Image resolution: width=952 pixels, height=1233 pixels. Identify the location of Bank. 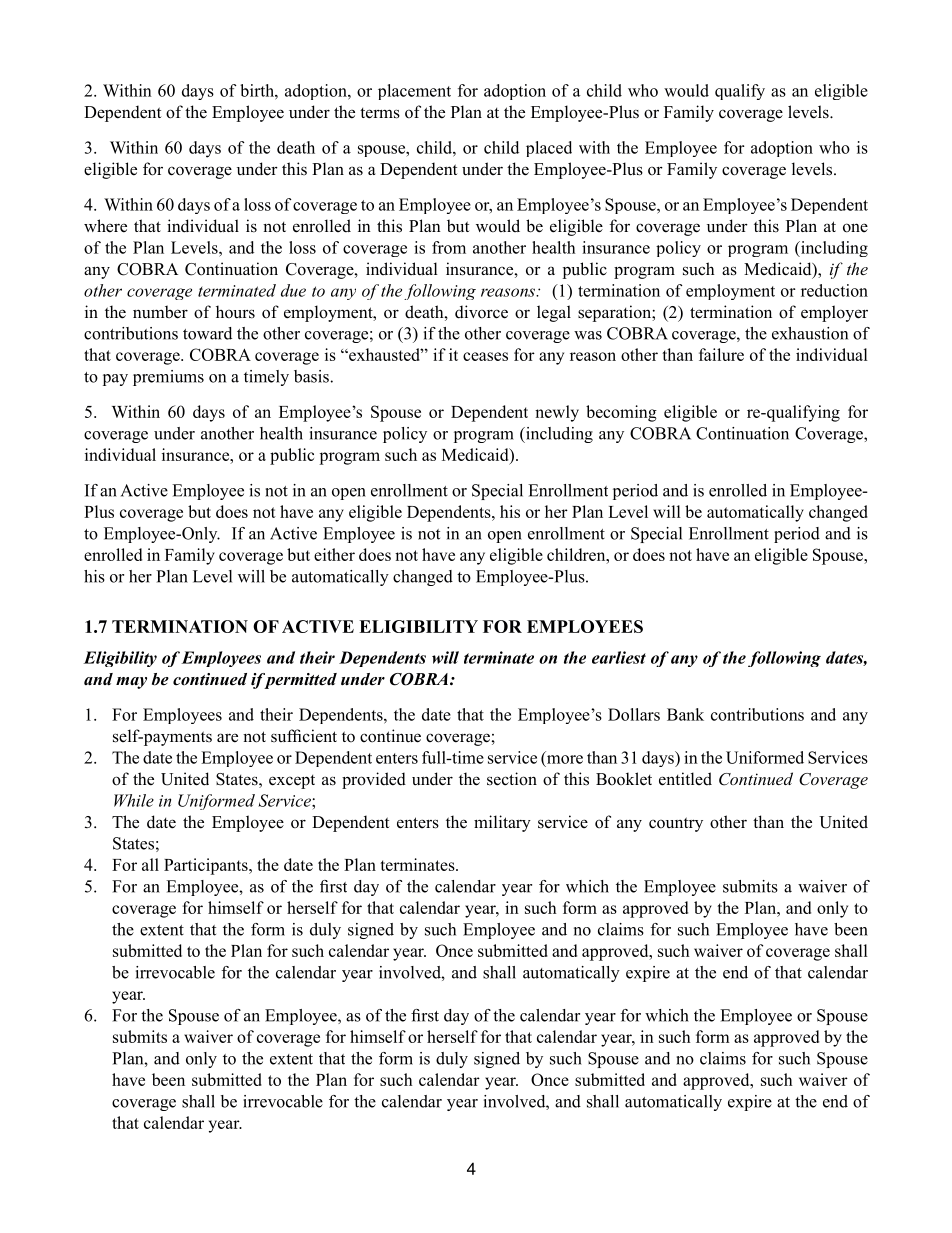
(685, 714).
